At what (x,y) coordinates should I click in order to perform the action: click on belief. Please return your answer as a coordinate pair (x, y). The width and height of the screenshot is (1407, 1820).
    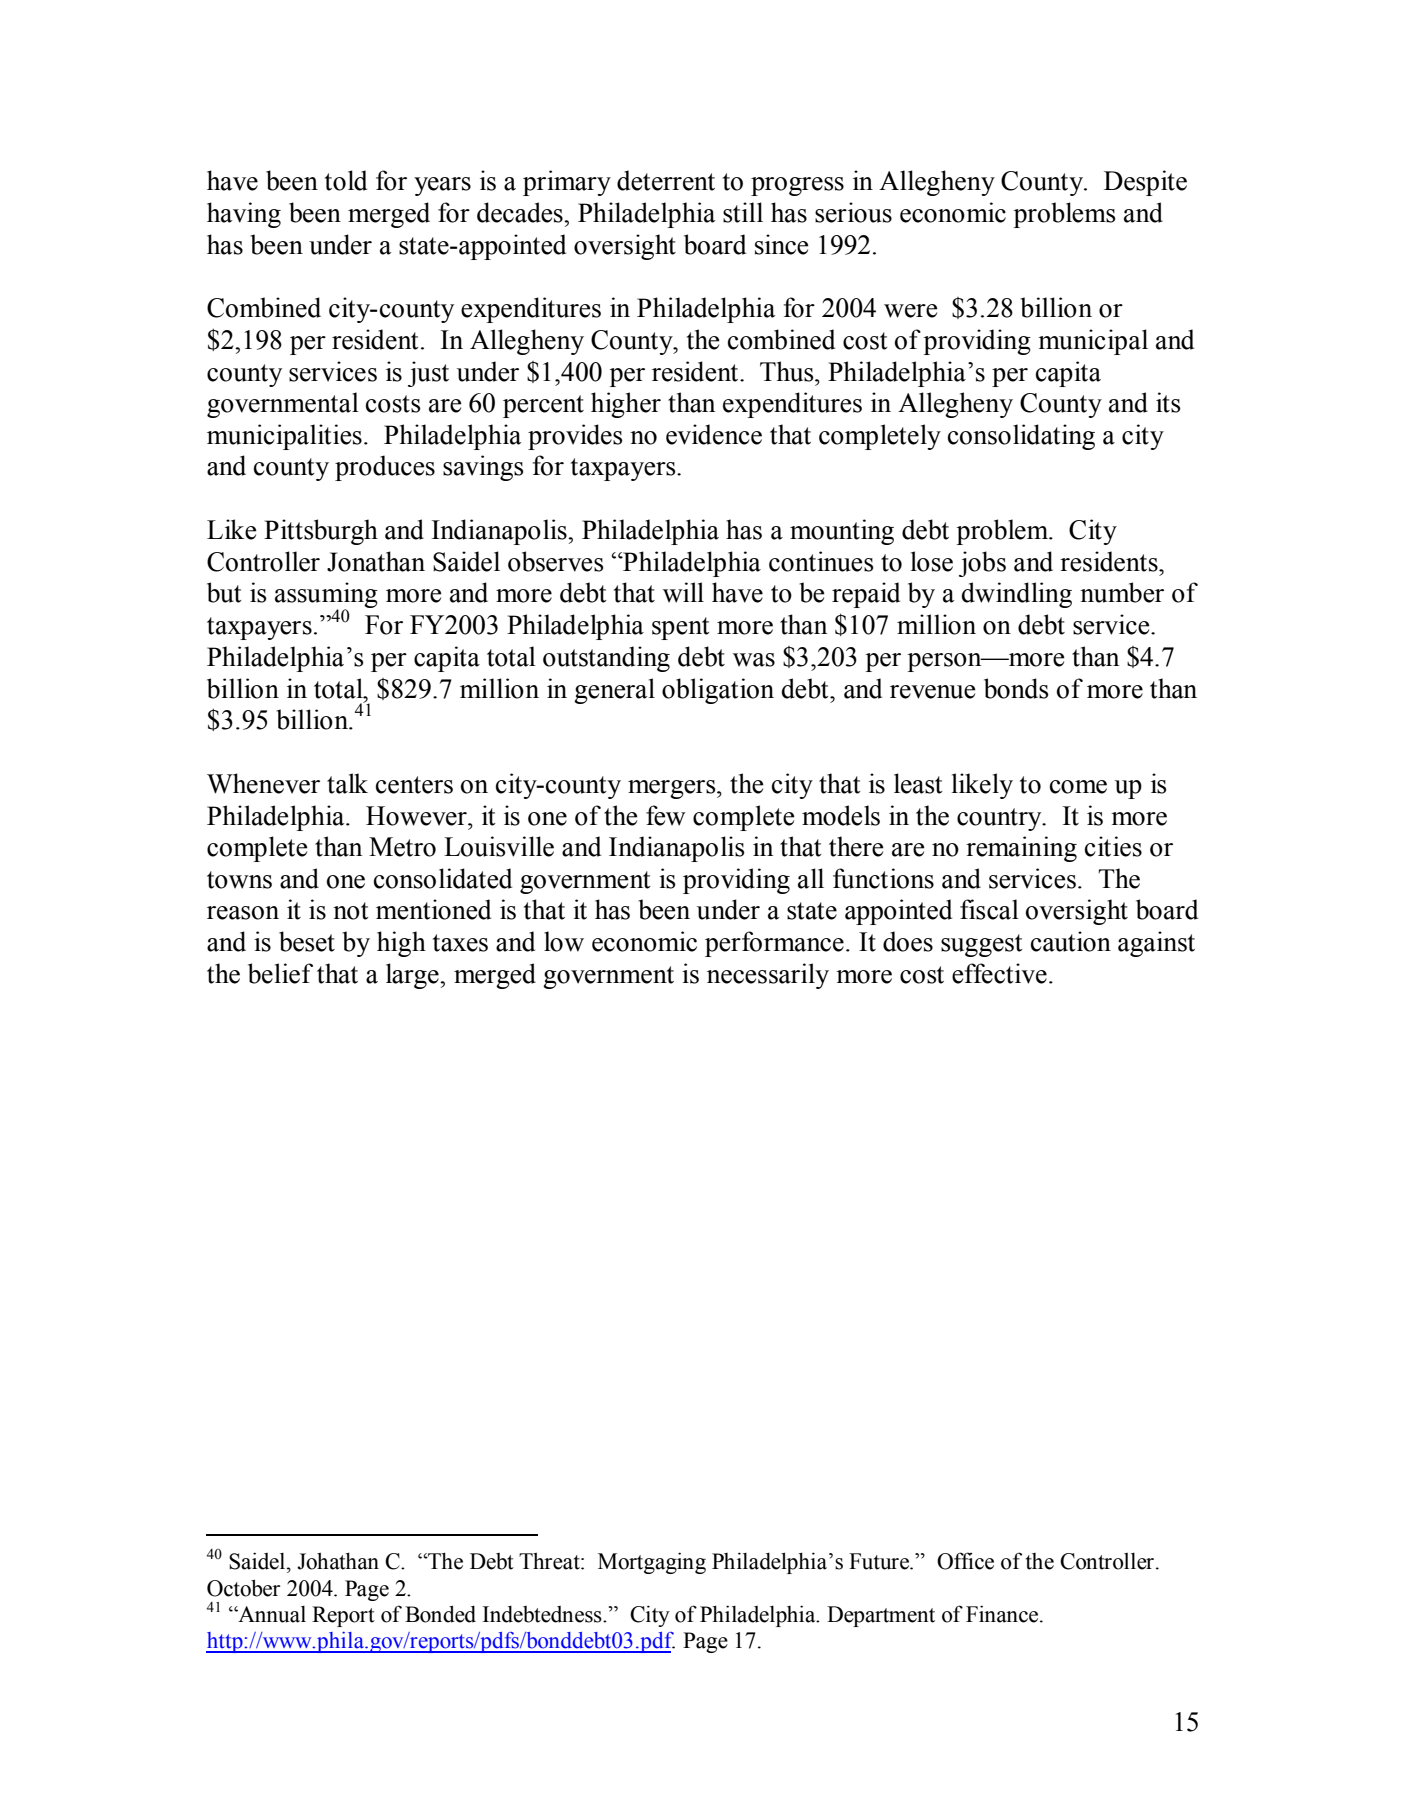
    Looking at the image, I should click on (280, 973).
